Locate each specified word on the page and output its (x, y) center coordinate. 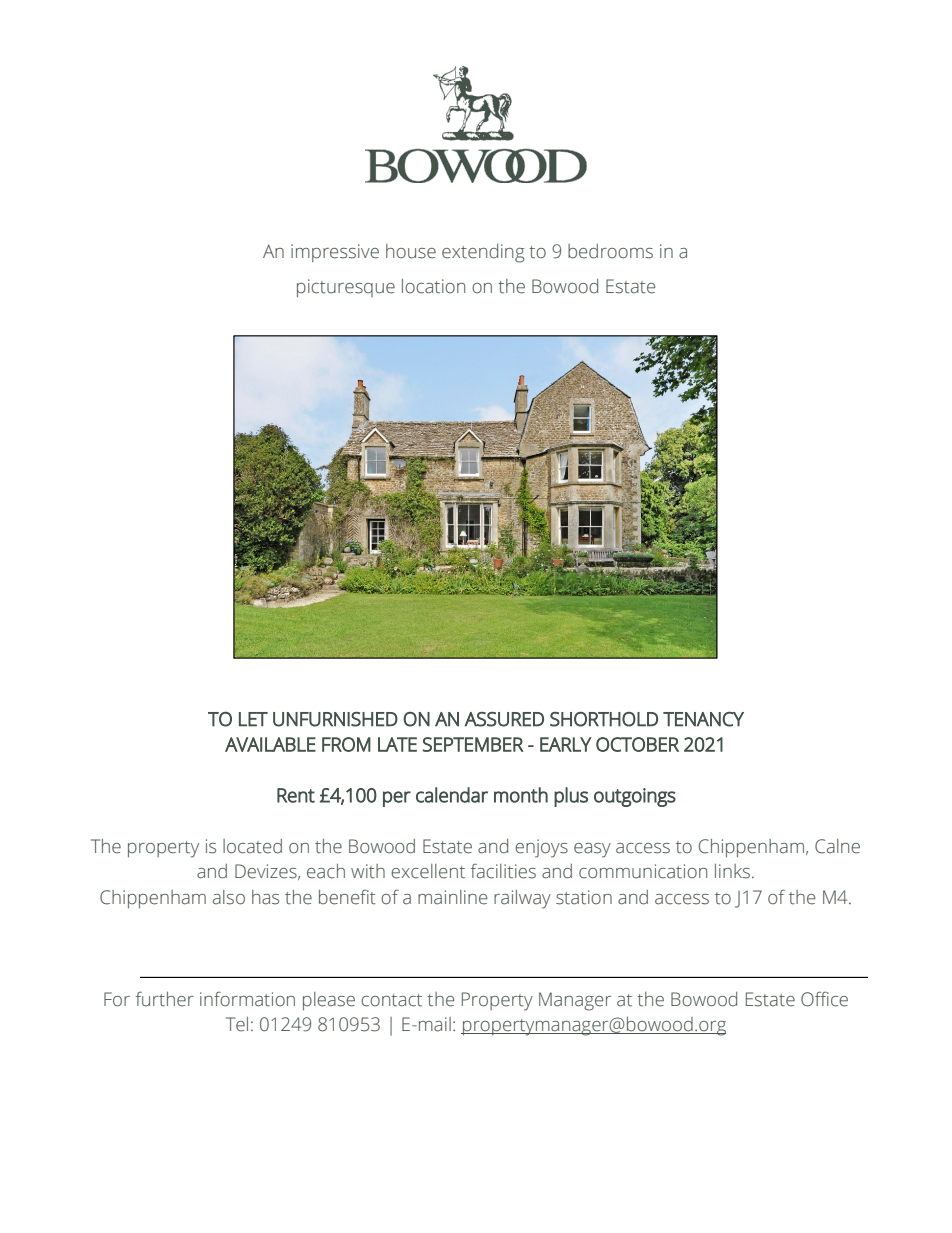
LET (253, 719)
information (247, 999)
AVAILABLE (270, 744)
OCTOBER (637, 744)
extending (483, 253)
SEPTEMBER (473, 744)
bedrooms (610, 251)
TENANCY (703, 719)
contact (391, 1000)
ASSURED (504, 719)
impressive (335, 253)
